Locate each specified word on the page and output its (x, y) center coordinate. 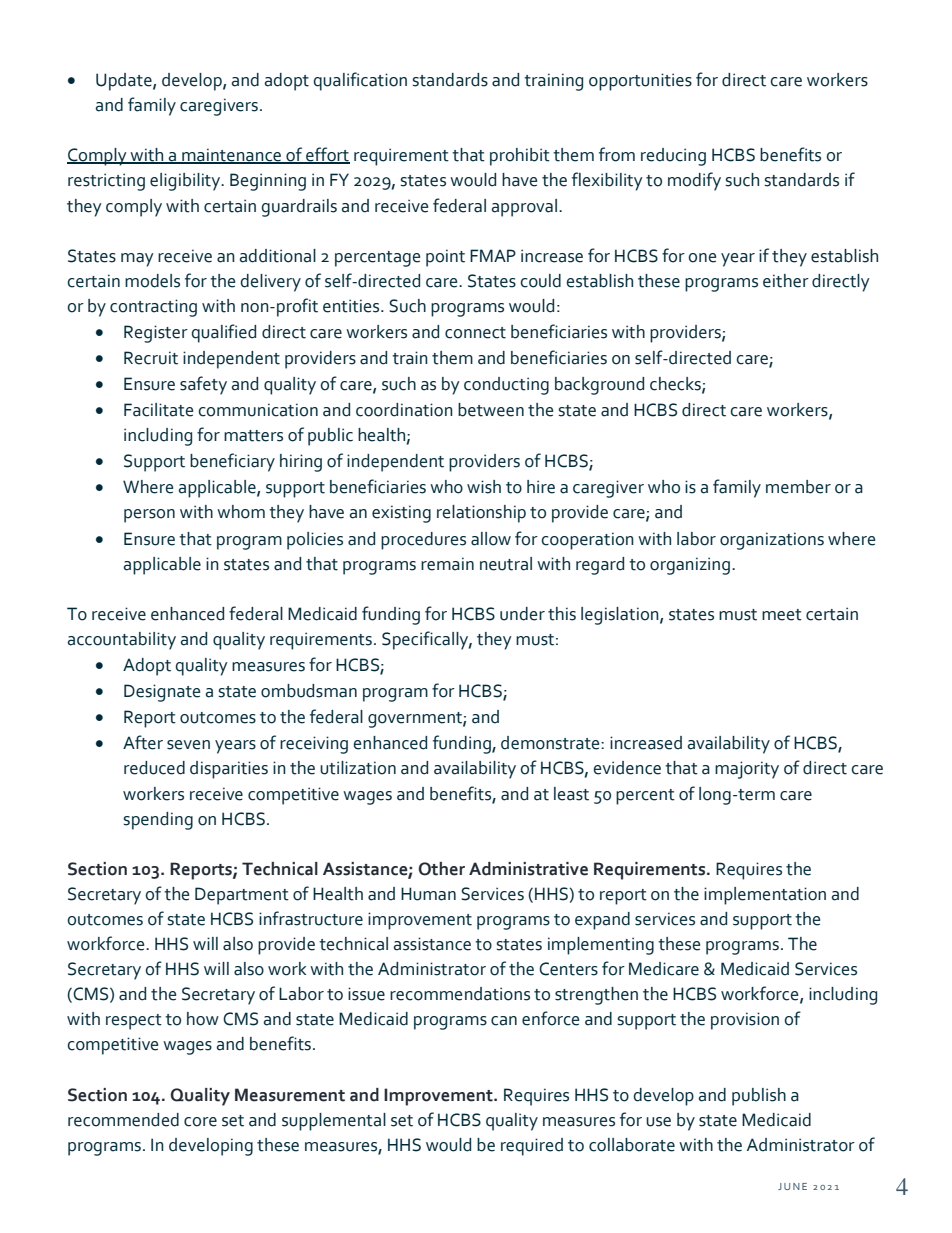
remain (447, 564)
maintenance (232, 156)
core (200, 1122)
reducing (673, 157)
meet (782, 615)
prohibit (520, 157)
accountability (121, 641)
